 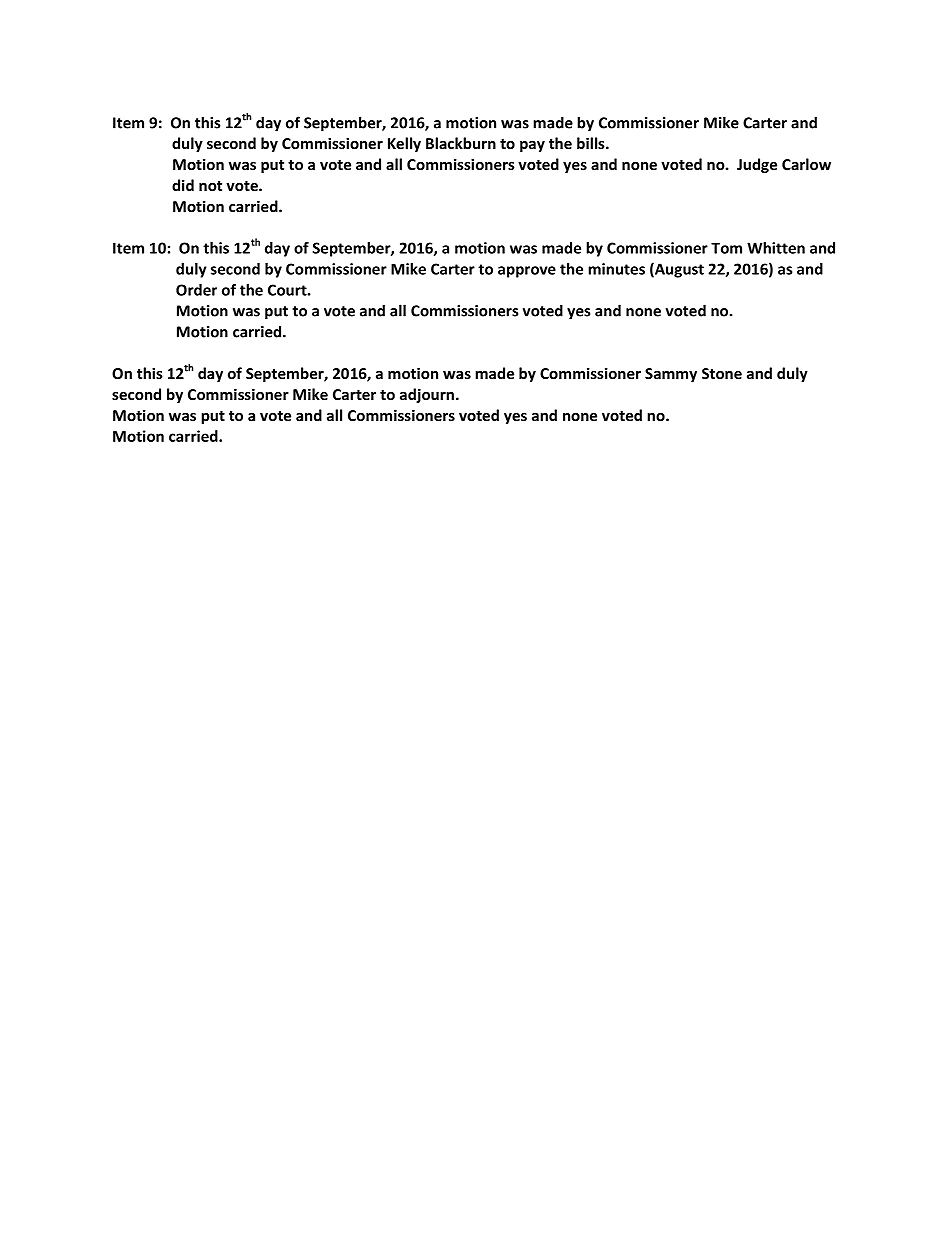 What do you see at coordinates (404, 144) in the screenshot?
I see `Kelly` at bounding box center [404, 144].
